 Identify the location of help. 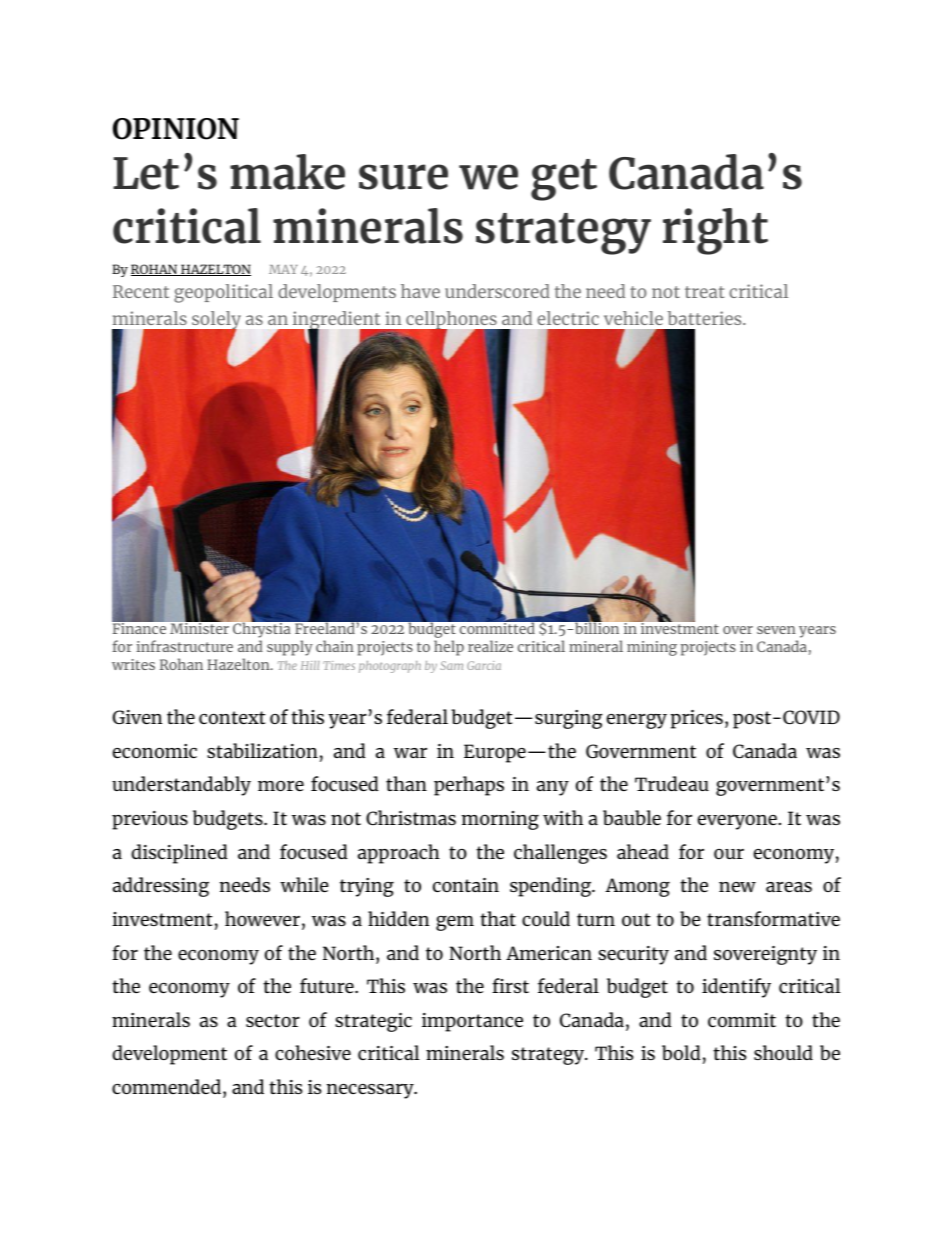
(449, 648).
